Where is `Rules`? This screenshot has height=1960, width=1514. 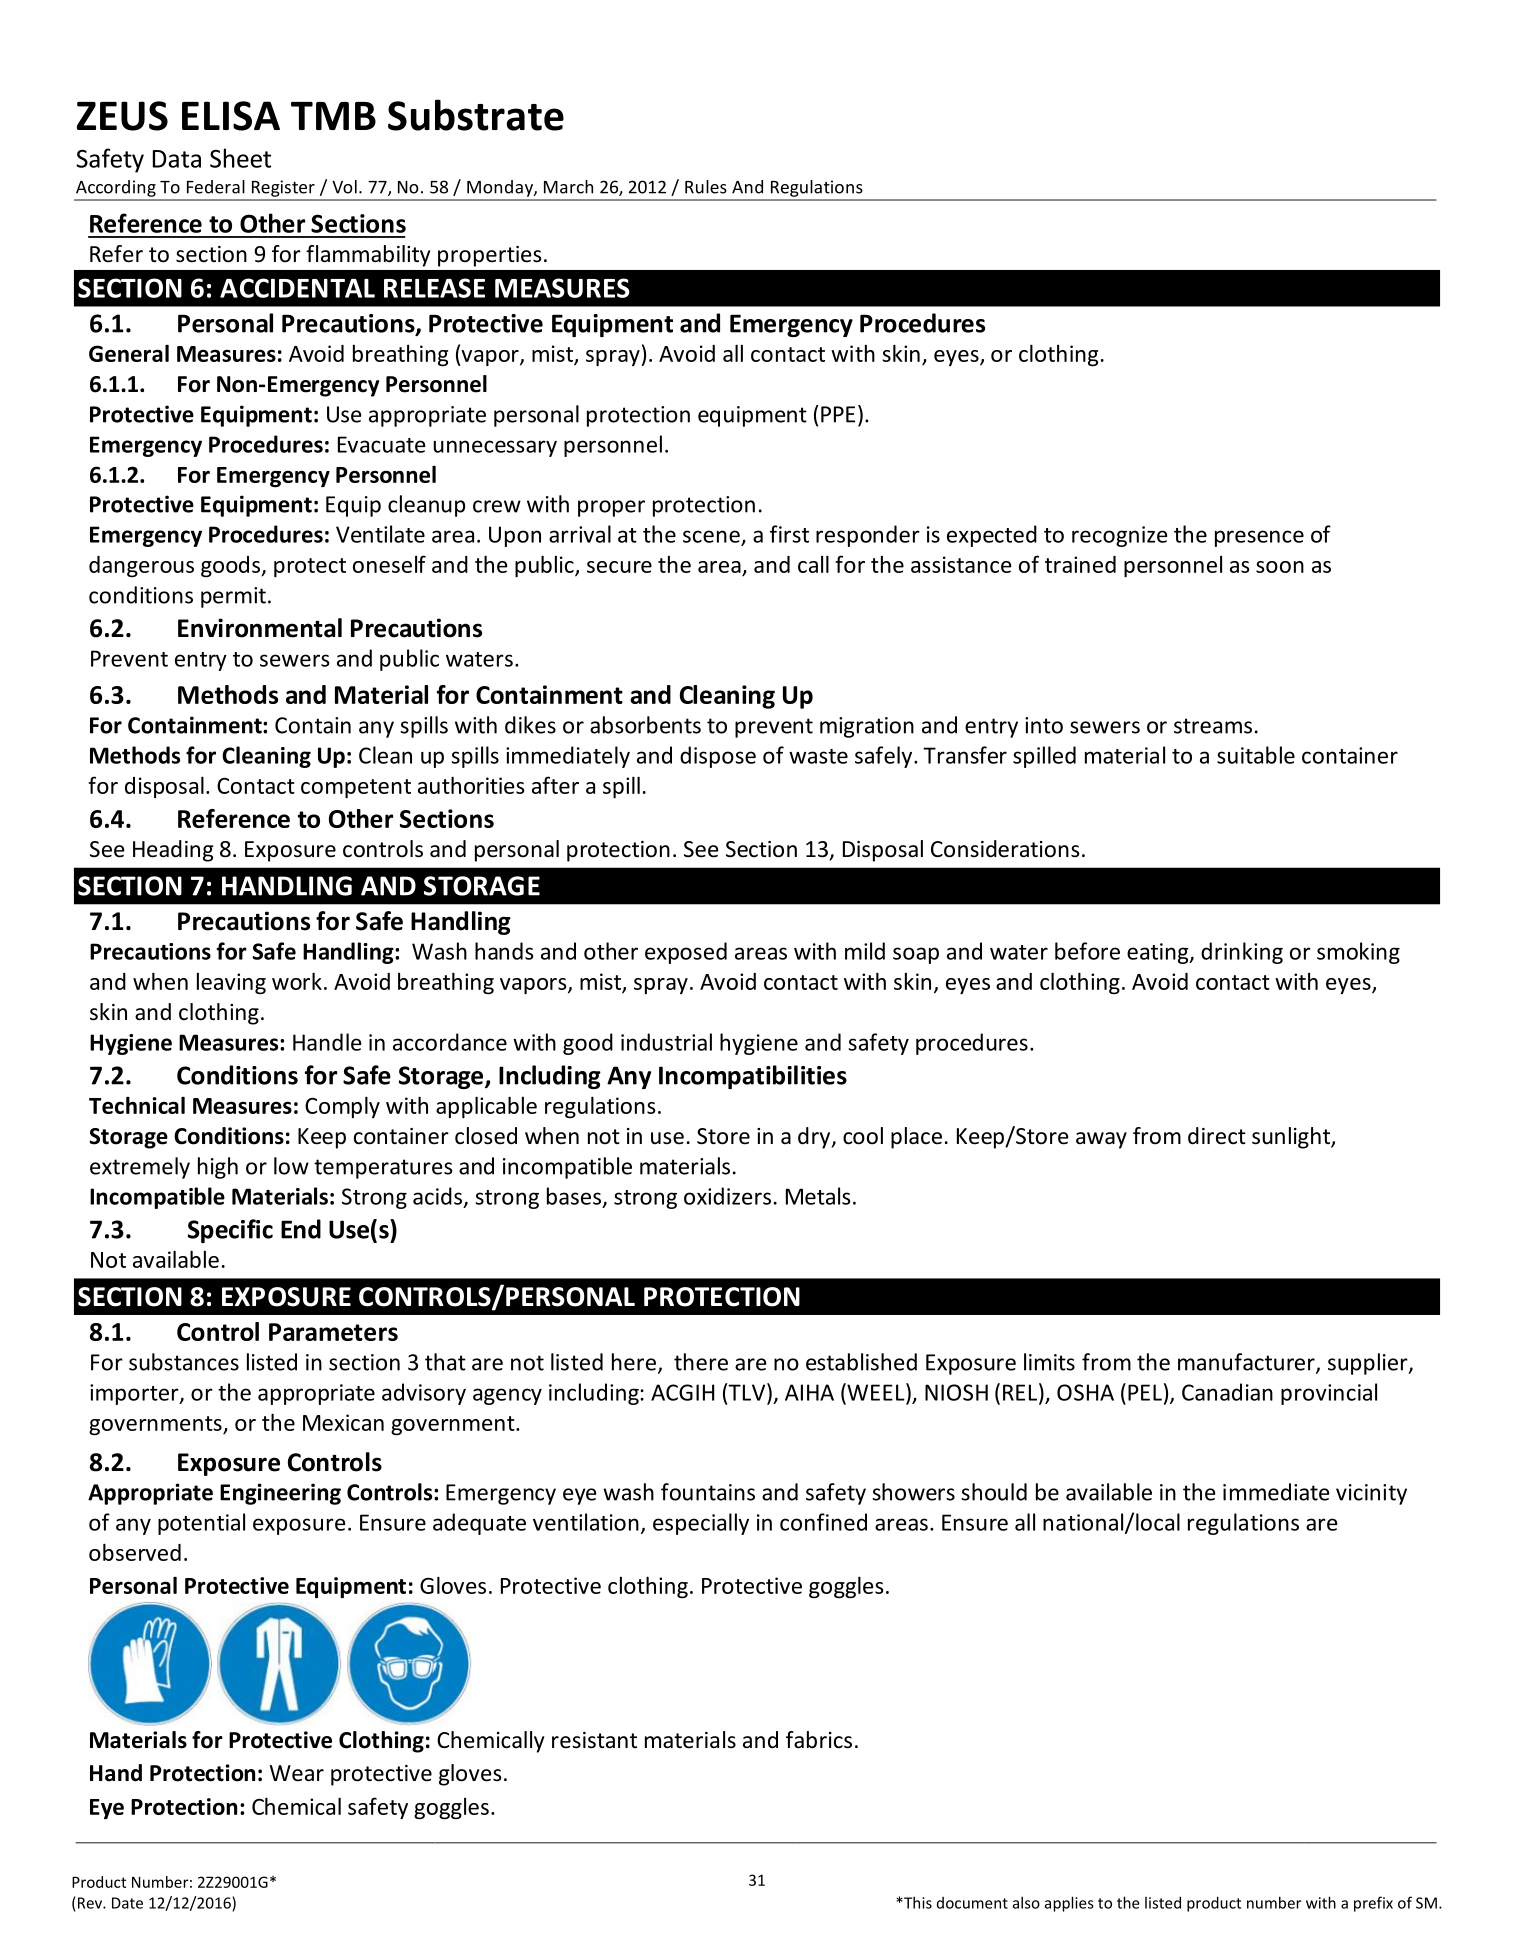 Rules is located at coordinates (706, 187).
